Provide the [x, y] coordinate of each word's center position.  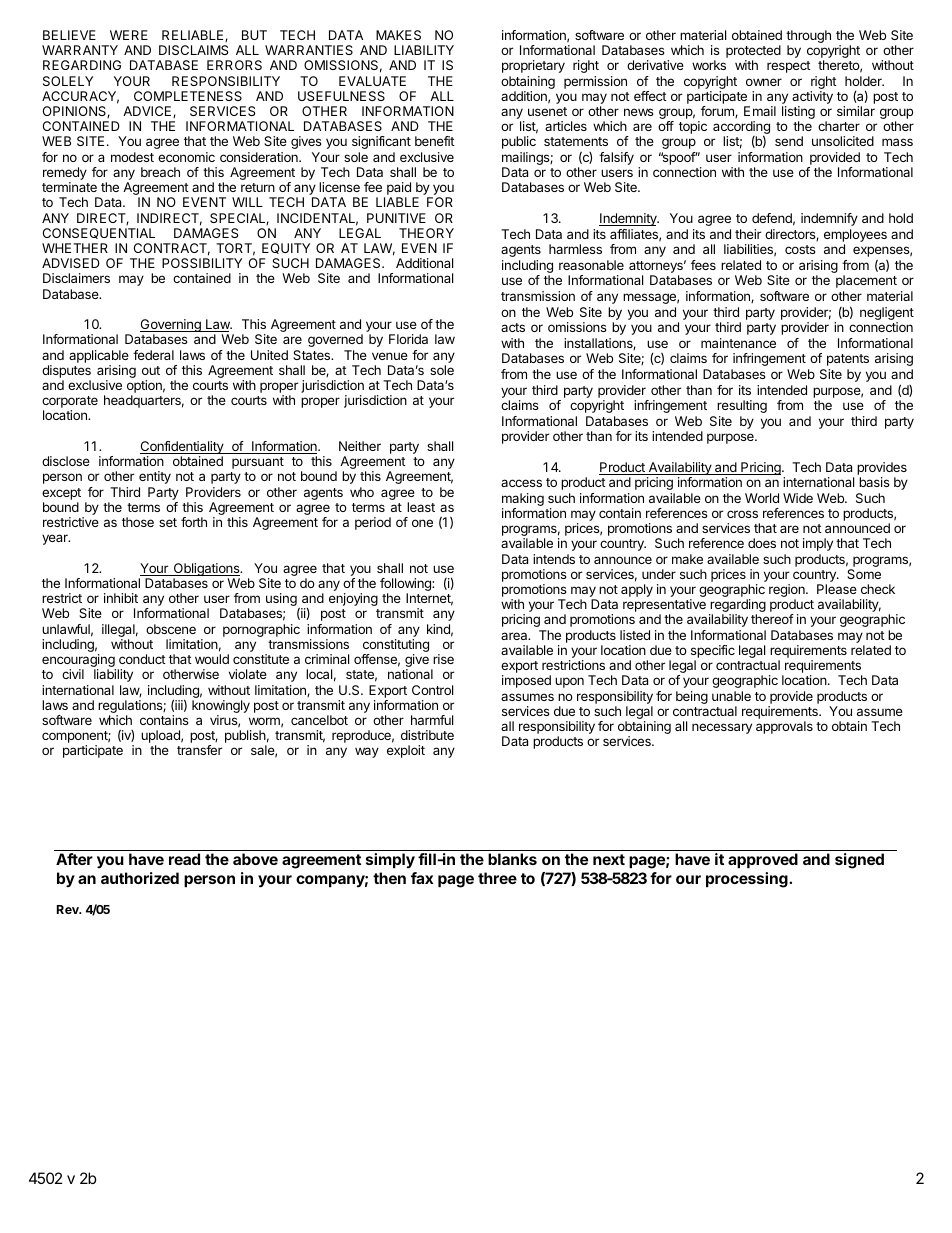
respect [789, 67]
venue [390, 356]
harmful [432, 720]
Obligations [206, 571]
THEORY [426, 233]
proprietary [533, 66]
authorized [140, 878]
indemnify [829, 219]
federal [153, 355]
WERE [129, 35]
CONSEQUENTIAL [99, 233]
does [762, 543]
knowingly [221, 708]
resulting [742, 406]
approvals [784, 727]
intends [554, 559]
